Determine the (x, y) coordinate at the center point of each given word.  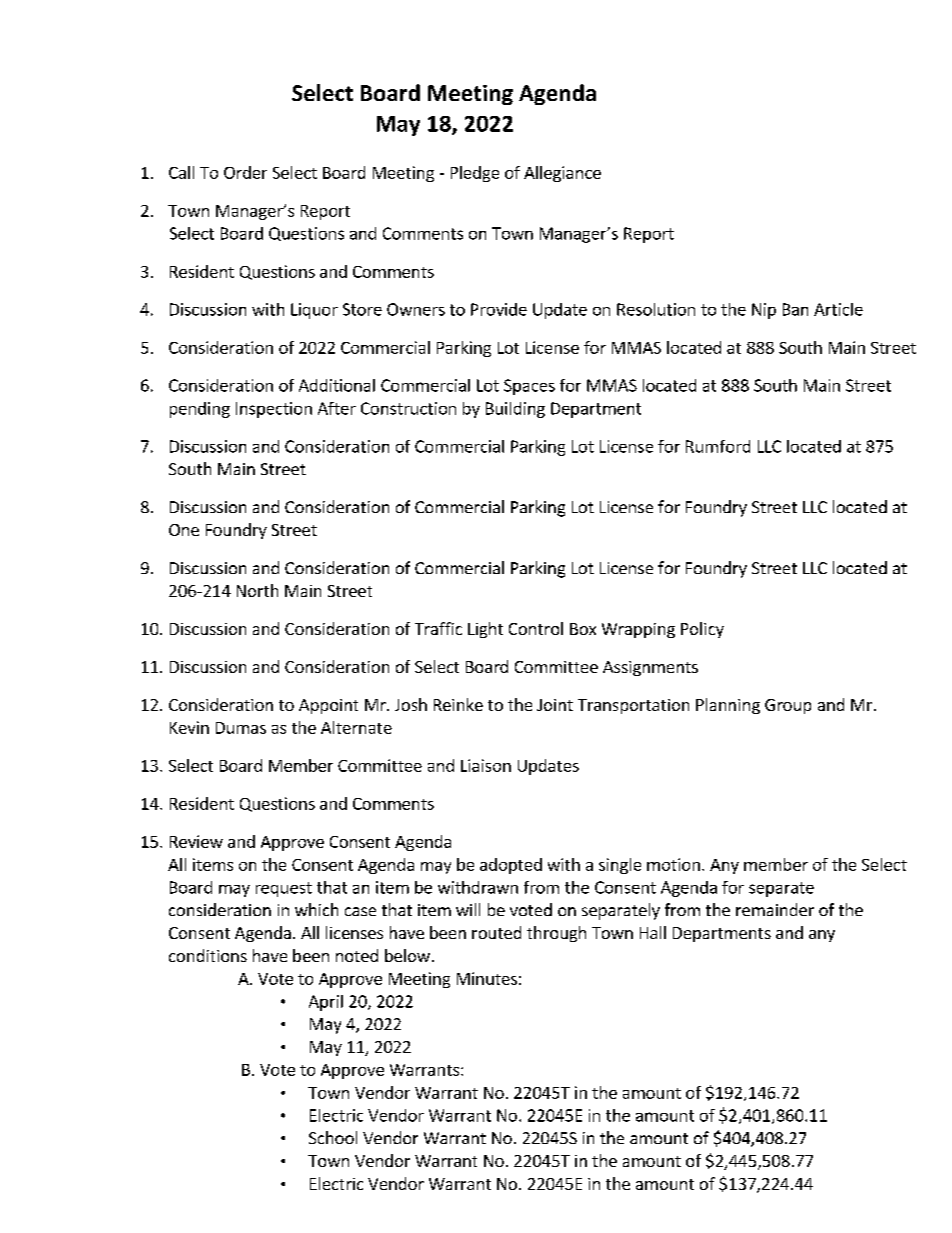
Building (515, 410)
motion (673, 864)
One (184, 530)
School (333, 1137)
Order (245, 172)
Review (196, 841)
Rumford (718, 446)
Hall (653, 932)
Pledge (475, 174)
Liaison (486, 765)
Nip (764, 311)
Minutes (487, 978)
